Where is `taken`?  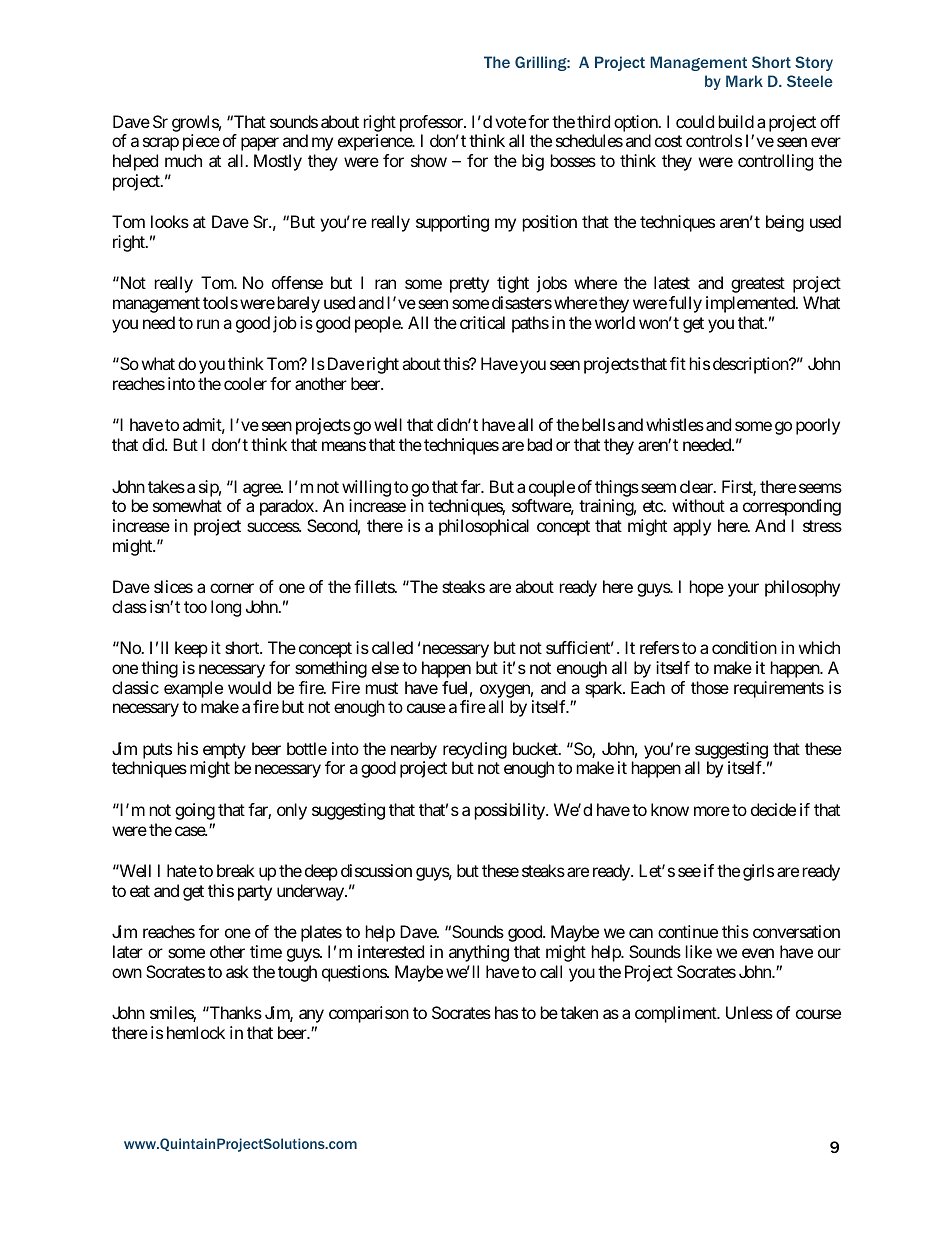 taken is located at coordinates (579, 1012).
